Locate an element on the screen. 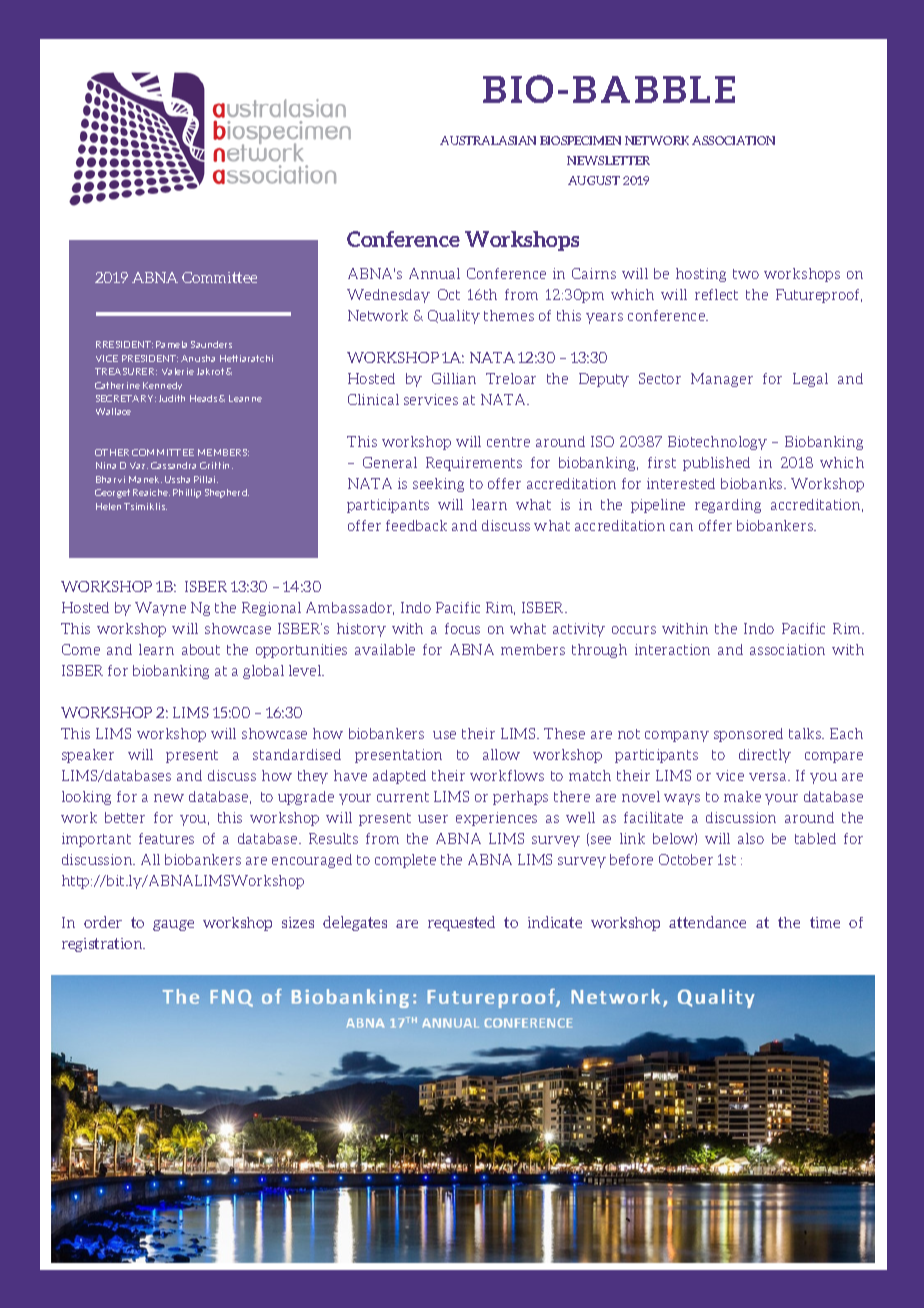  attendance is located at coordinates (707, 922).
